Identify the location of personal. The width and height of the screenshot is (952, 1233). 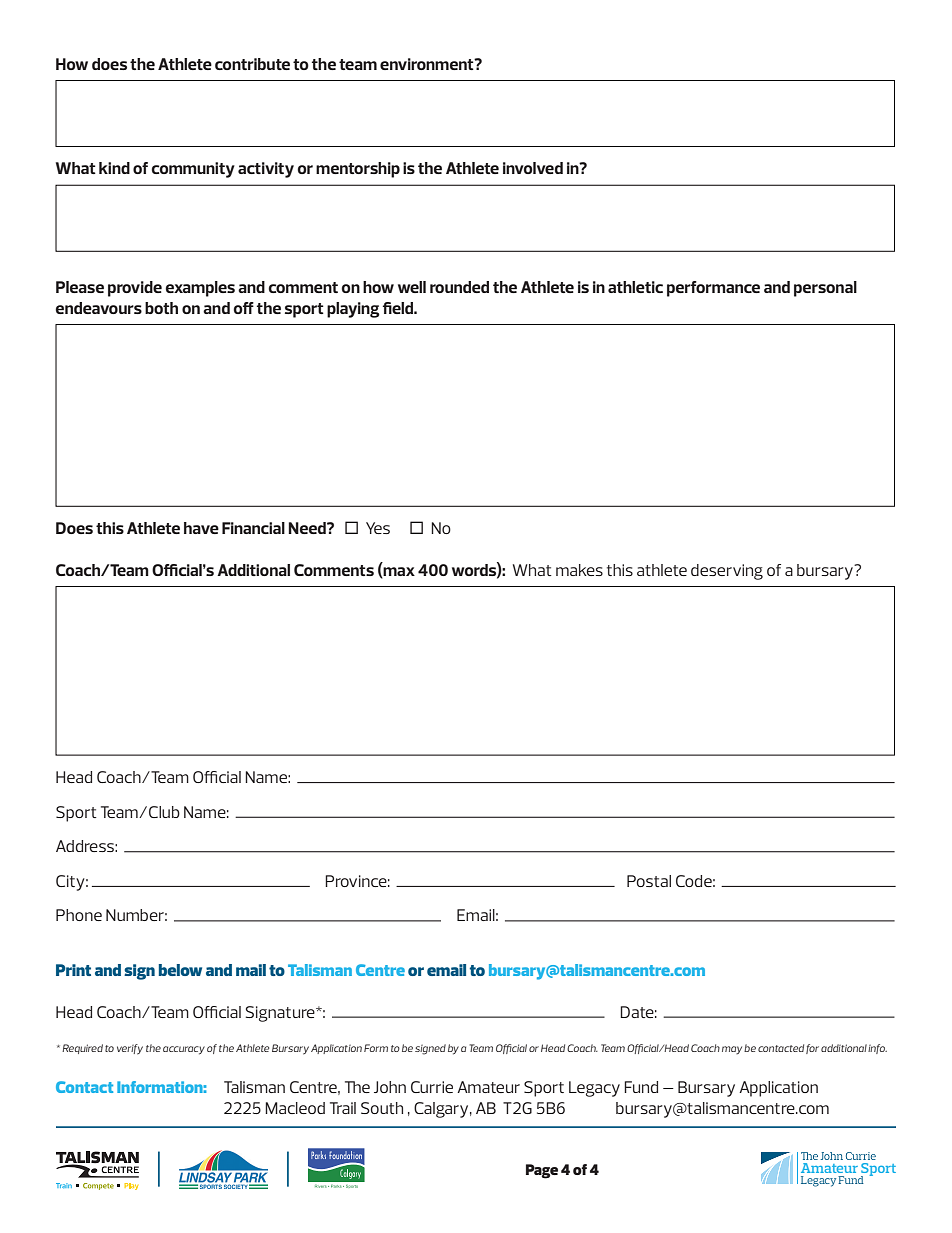
(825, 289).
